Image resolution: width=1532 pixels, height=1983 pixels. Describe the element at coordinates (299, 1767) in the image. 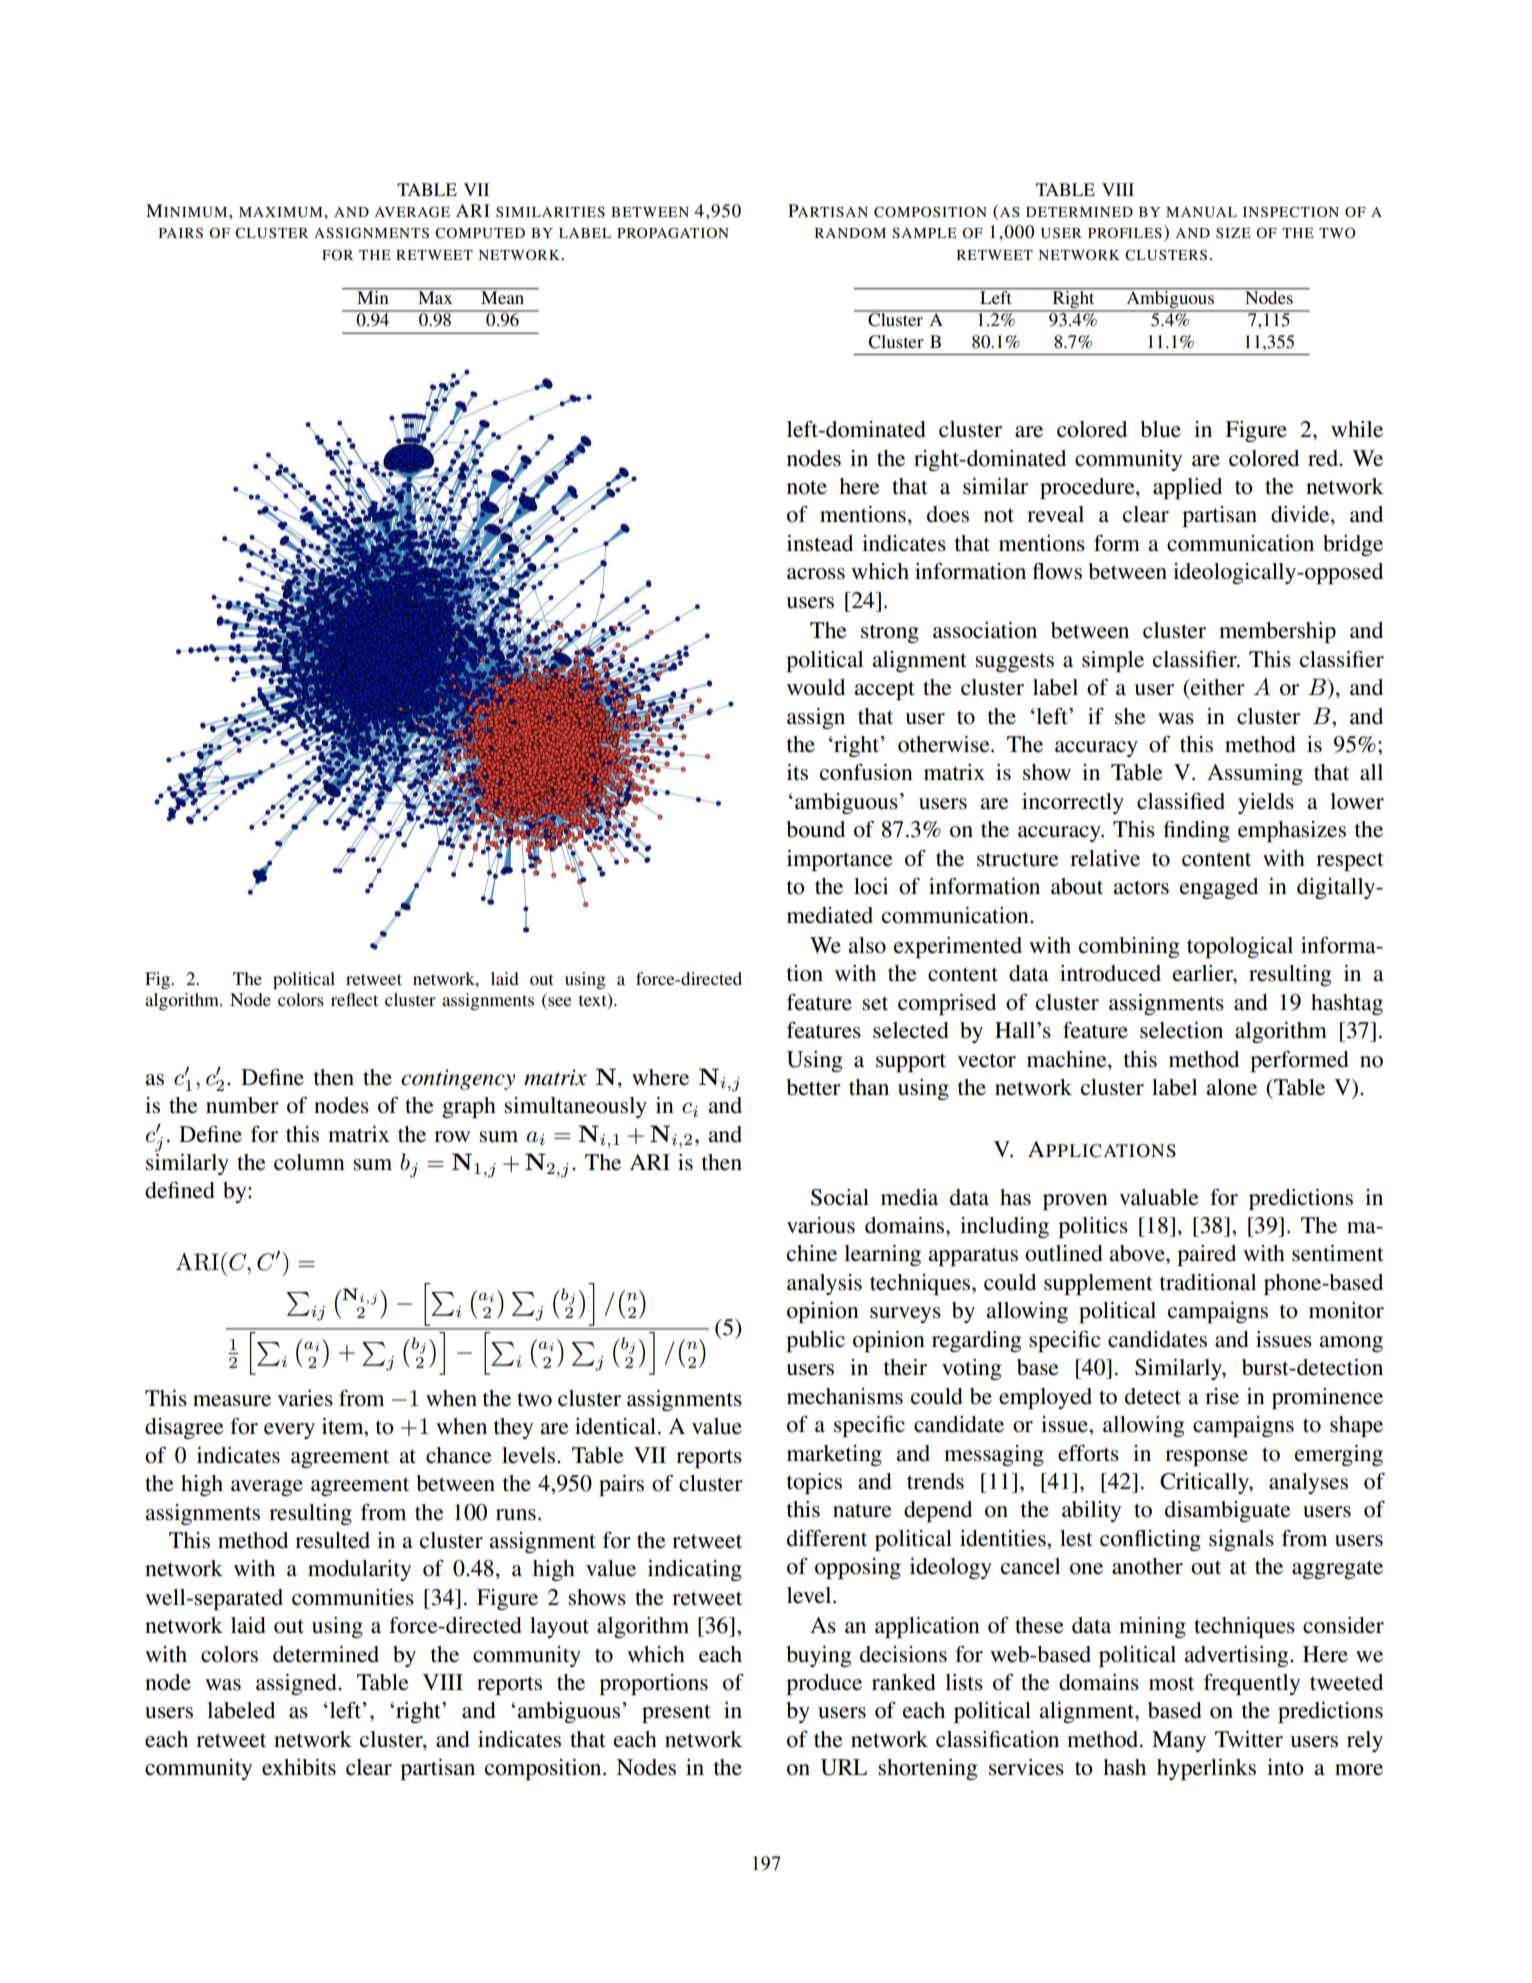

I see `exhibits` at that location.
